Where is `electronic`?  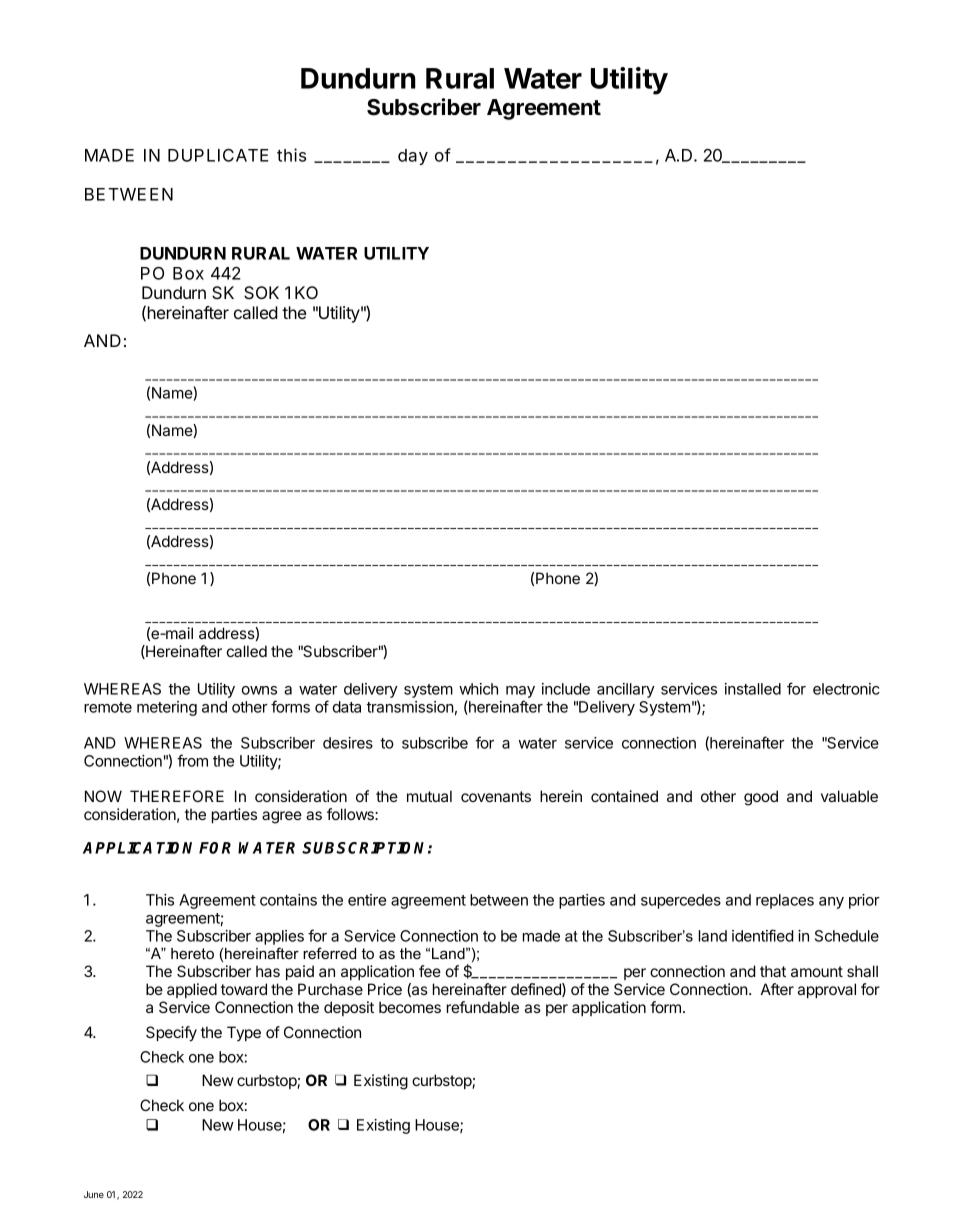
electronic is located at coordinates (846, 689).
